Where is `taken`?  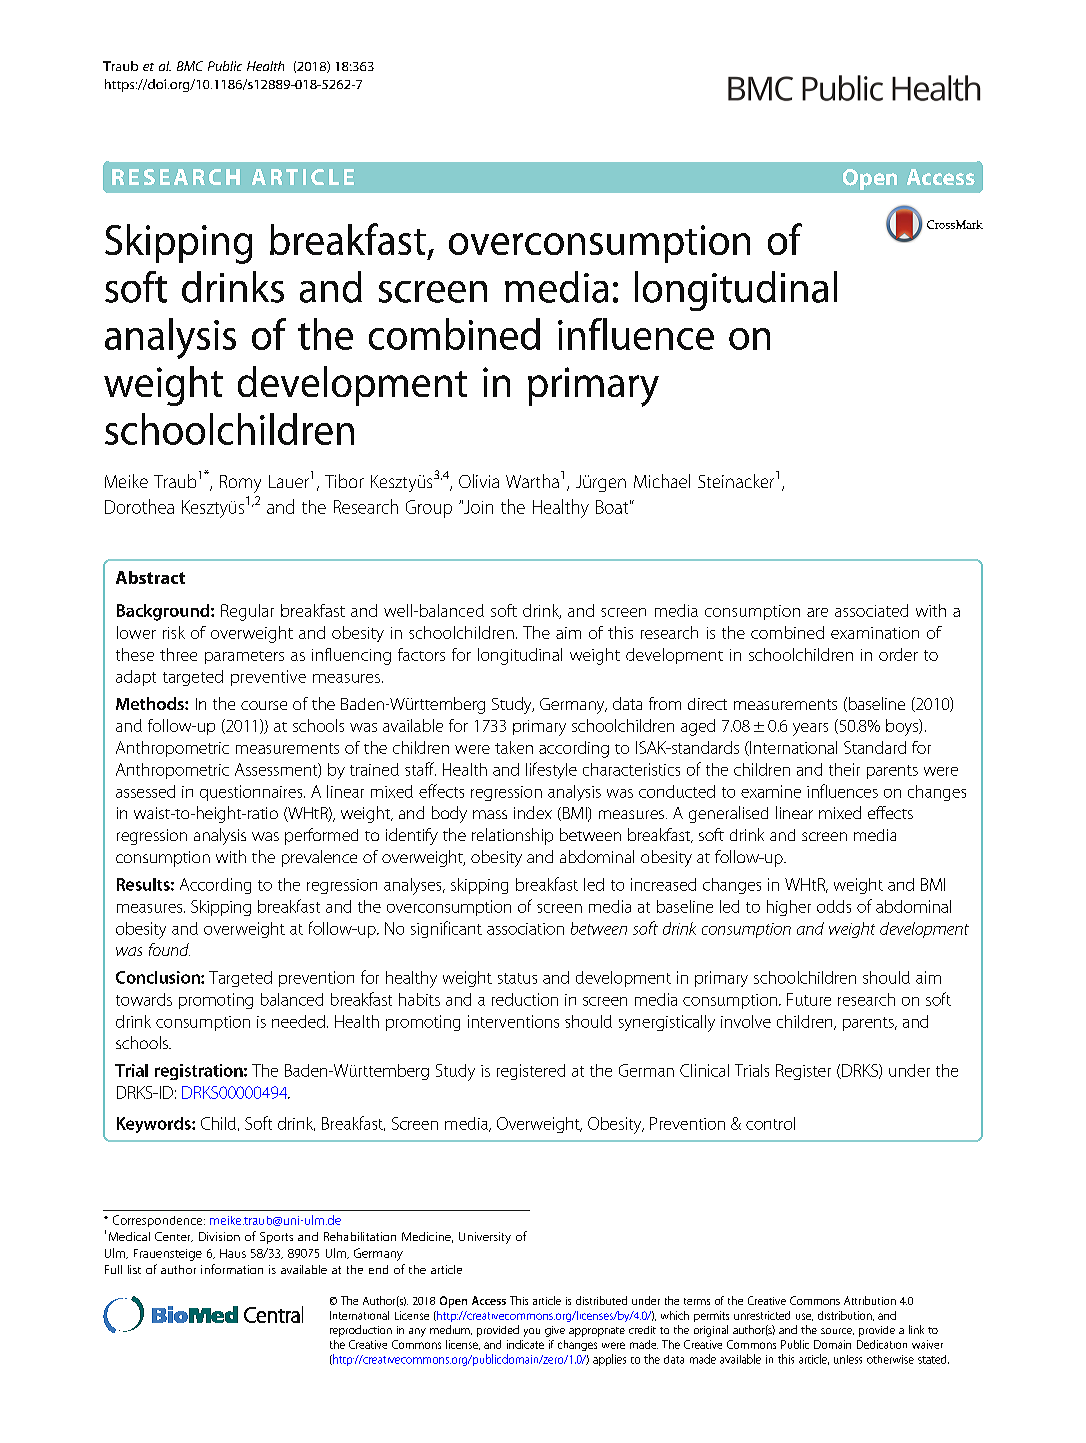
taken is located at coordinates (514, 747).
